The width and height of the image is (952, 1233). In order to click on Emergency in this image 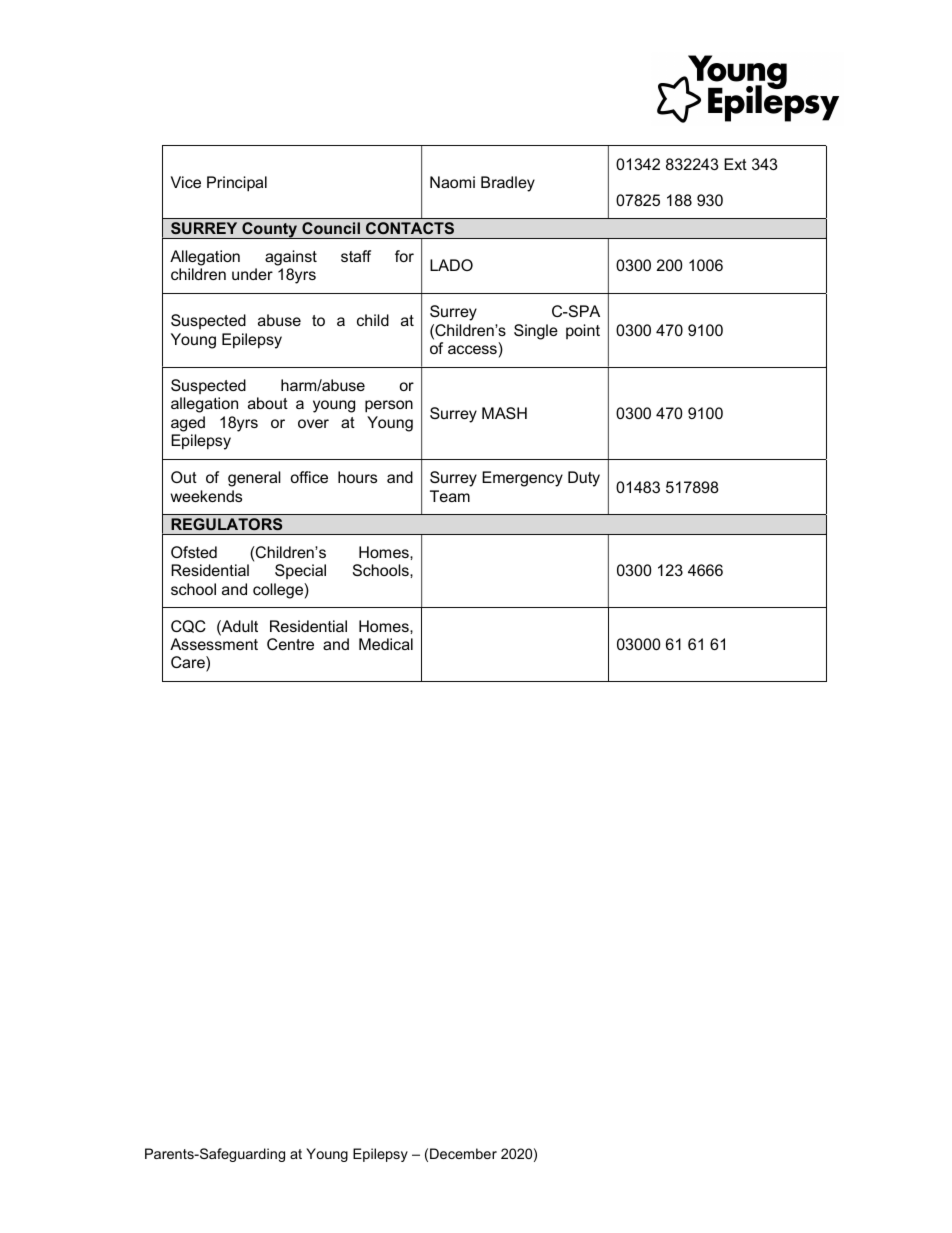, I will do `click(522, 479)`.
